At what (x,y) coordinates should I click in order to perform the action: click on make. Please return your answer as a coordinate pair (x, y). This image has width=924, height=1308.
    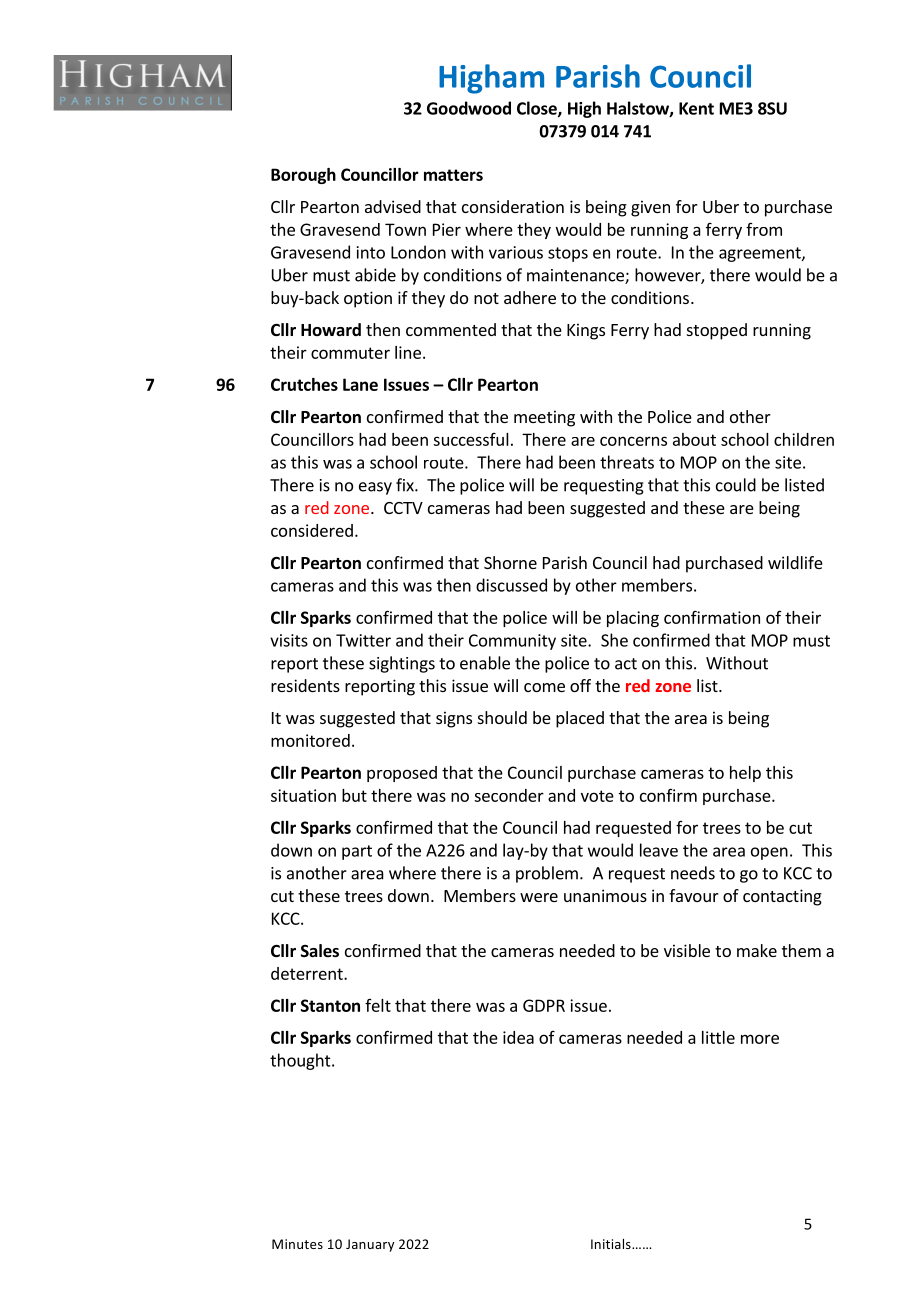
    Looking at the image, I should click on (757, 950).
